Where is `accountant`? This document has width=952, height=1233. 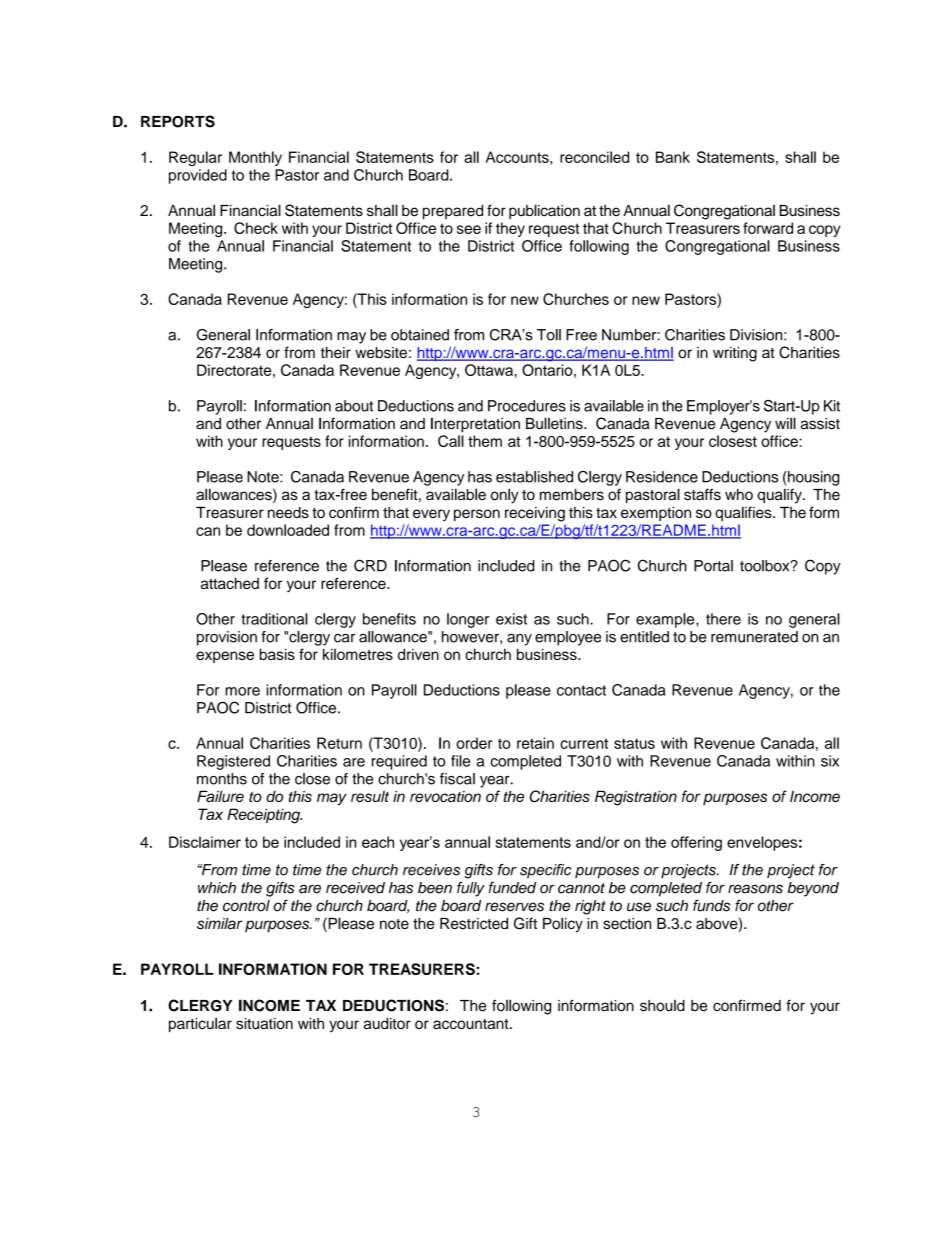
accountant is located at coordinates (472, 1024).
